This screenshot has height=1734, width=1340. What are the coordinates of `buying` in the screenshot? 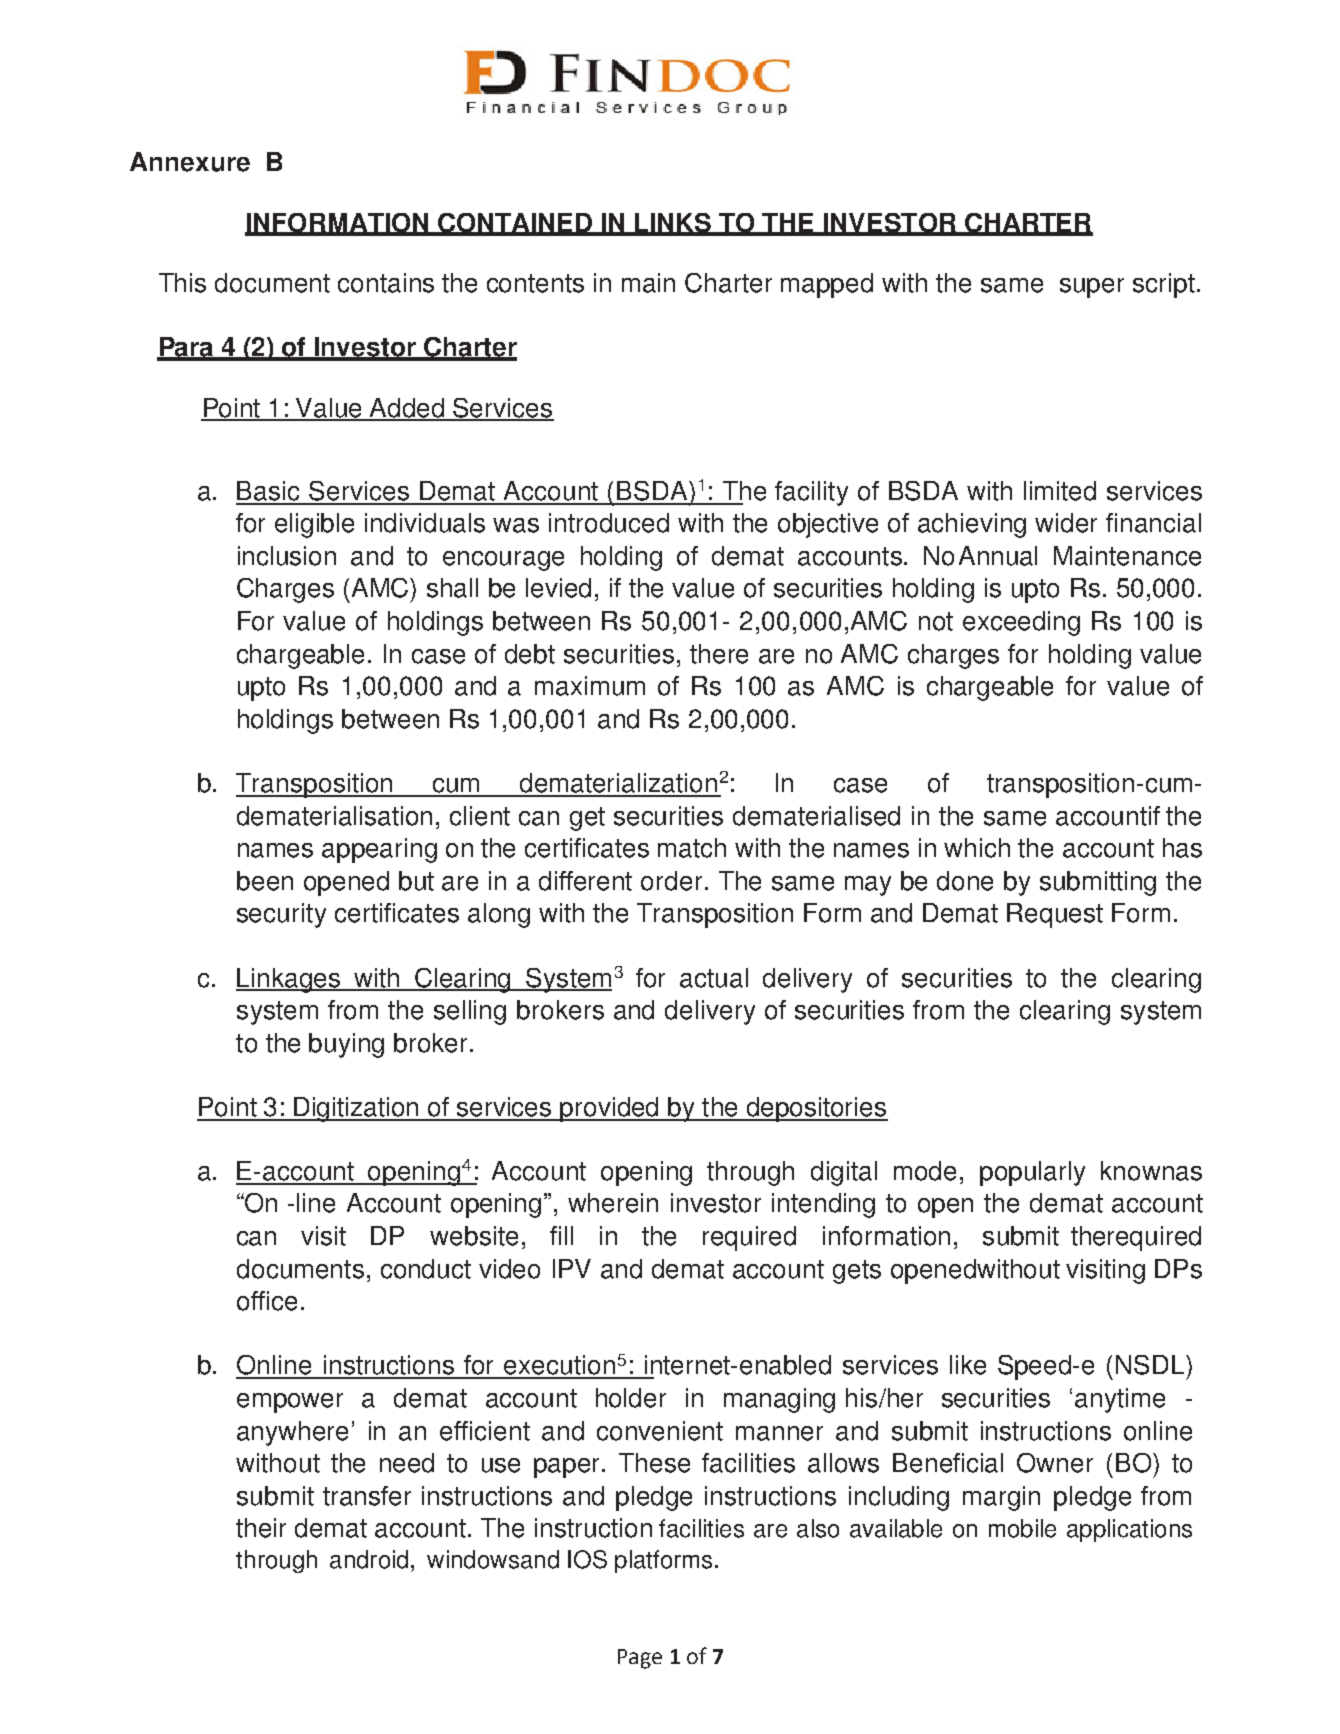 It's located at (346, 1045).
